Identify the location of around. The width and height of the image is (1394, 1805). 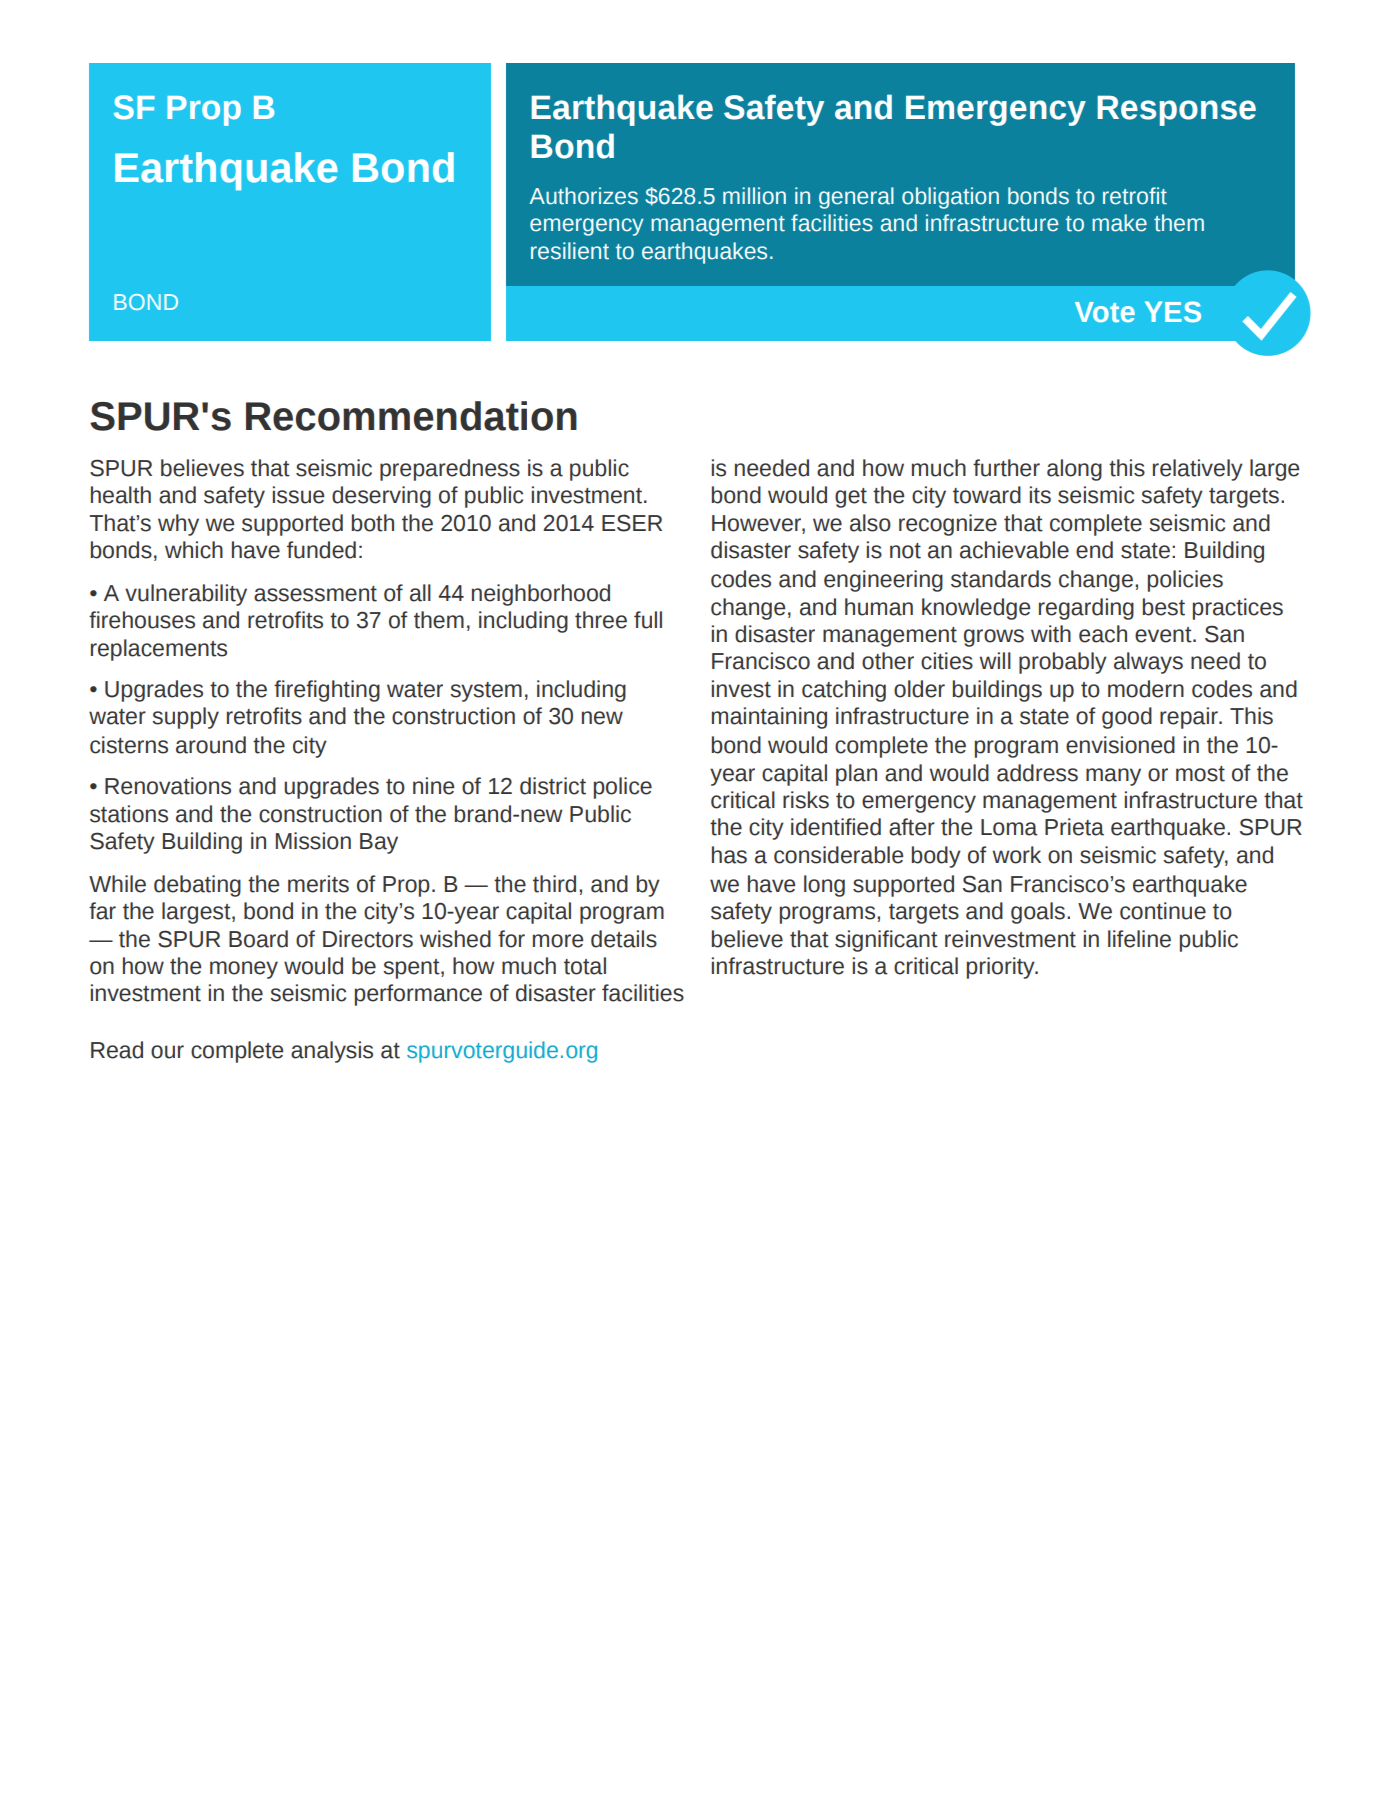
(211, 745).
